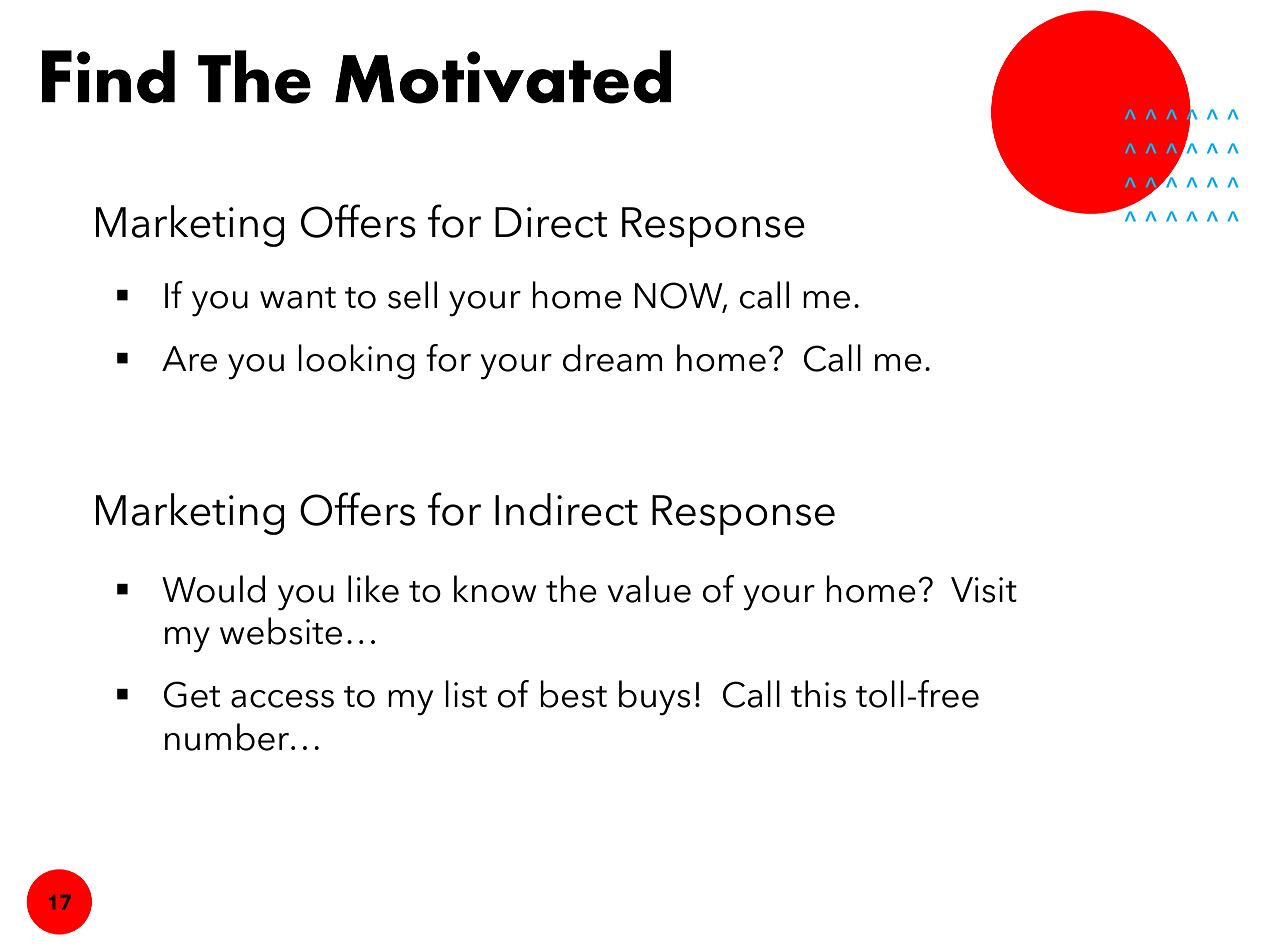 This document has width=1270, height=952. Describe the element at coordinates (503, 77) in the document. I see `Motivated` at that location.
